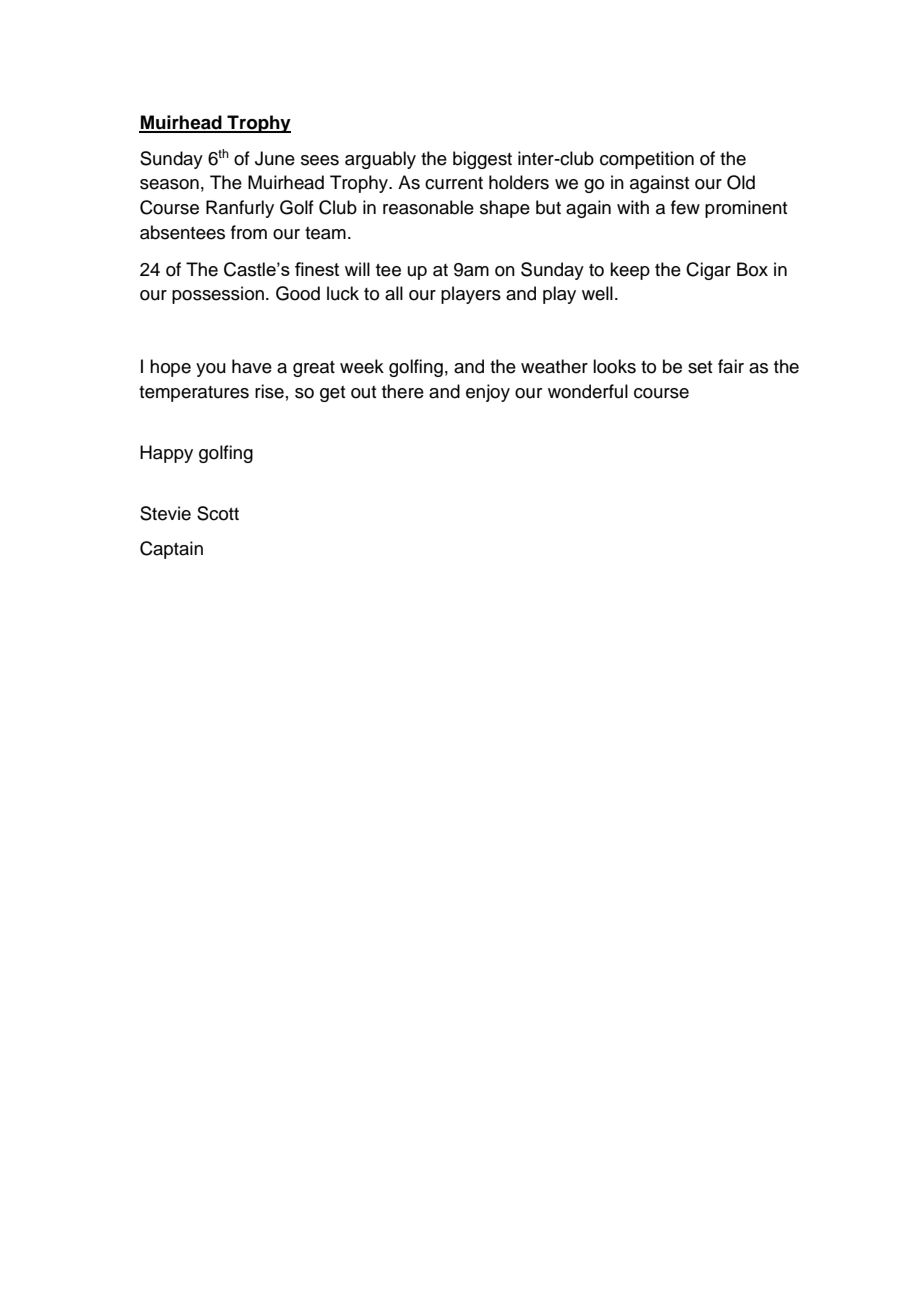 The width and height of the image is (924, 1308). What do you see at coordinates (275, 158) in the image?
I see `June` at bounding box center [275, 158].
